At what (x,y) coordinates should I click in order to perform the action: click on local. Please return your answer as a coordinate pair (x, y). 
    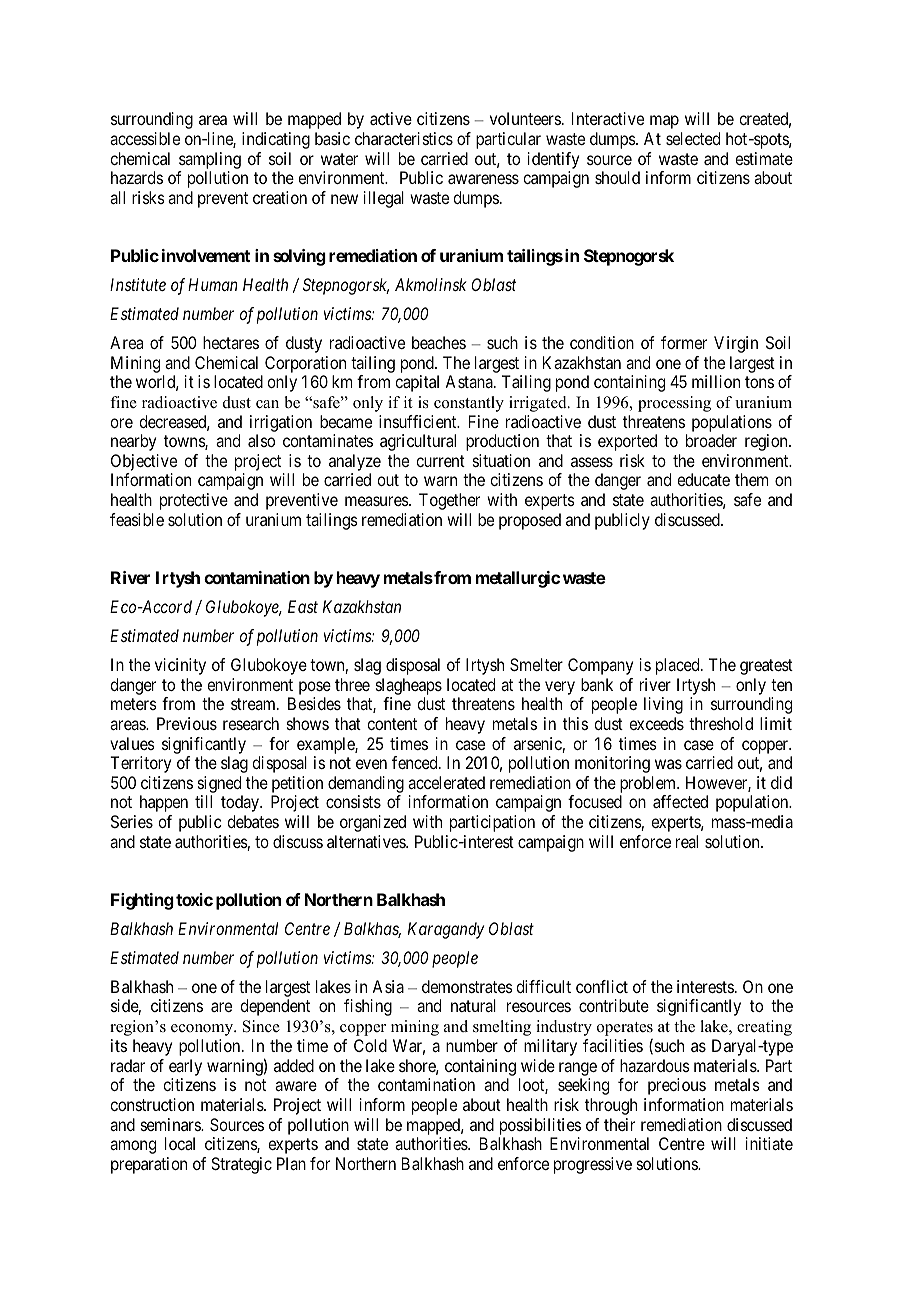
    Looking at the image, I should click on (180, 1143).
